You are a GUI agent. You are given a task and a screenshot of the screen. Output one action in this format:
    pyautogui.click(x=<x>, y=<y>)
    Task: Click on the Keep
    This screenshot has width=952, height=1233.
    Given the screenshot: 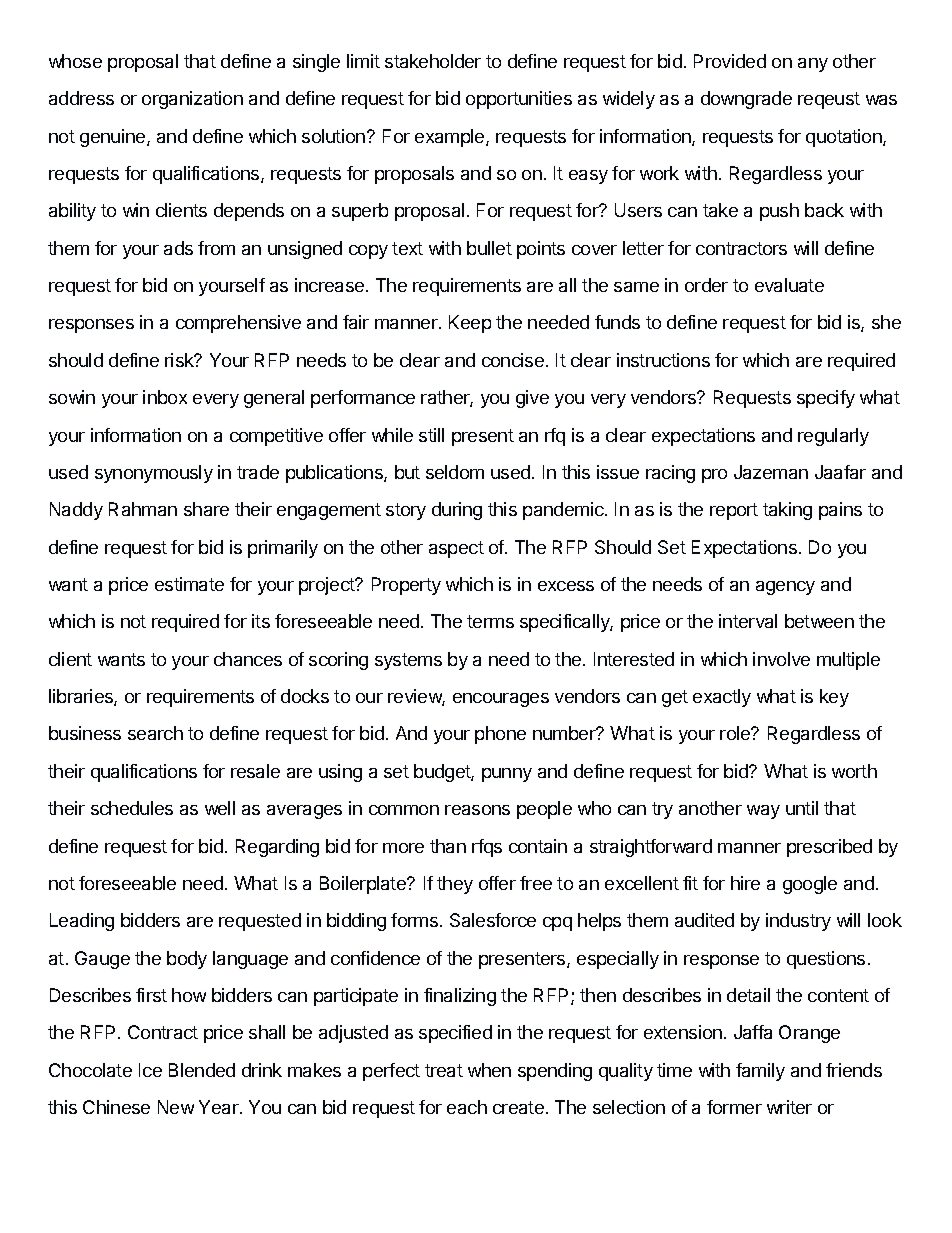 What is the action you would take?
    pyautogui.click(x=470, y=324)
